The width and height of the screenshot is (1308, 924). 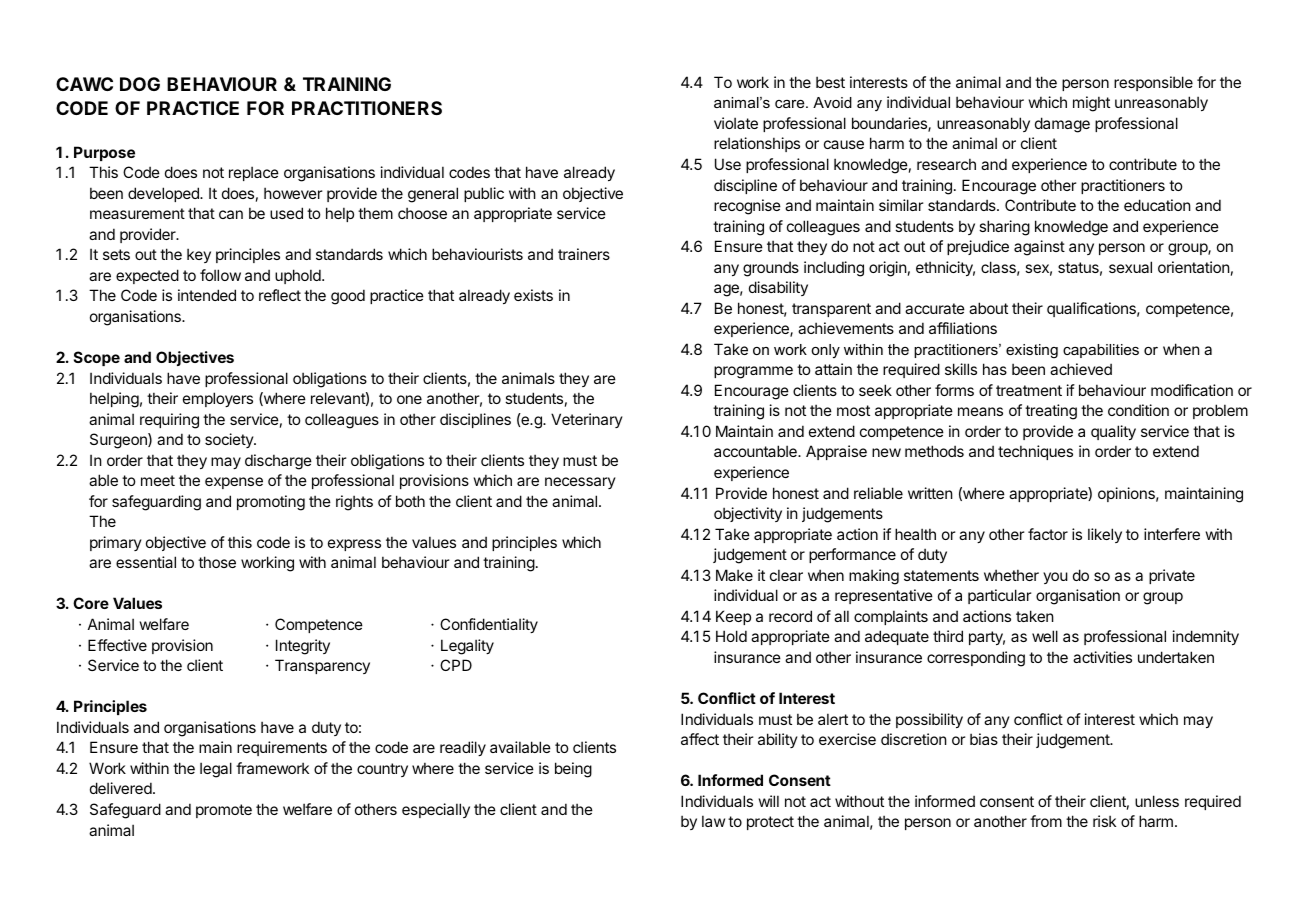 I want to click on risk, so click(x=1104, y=821).
